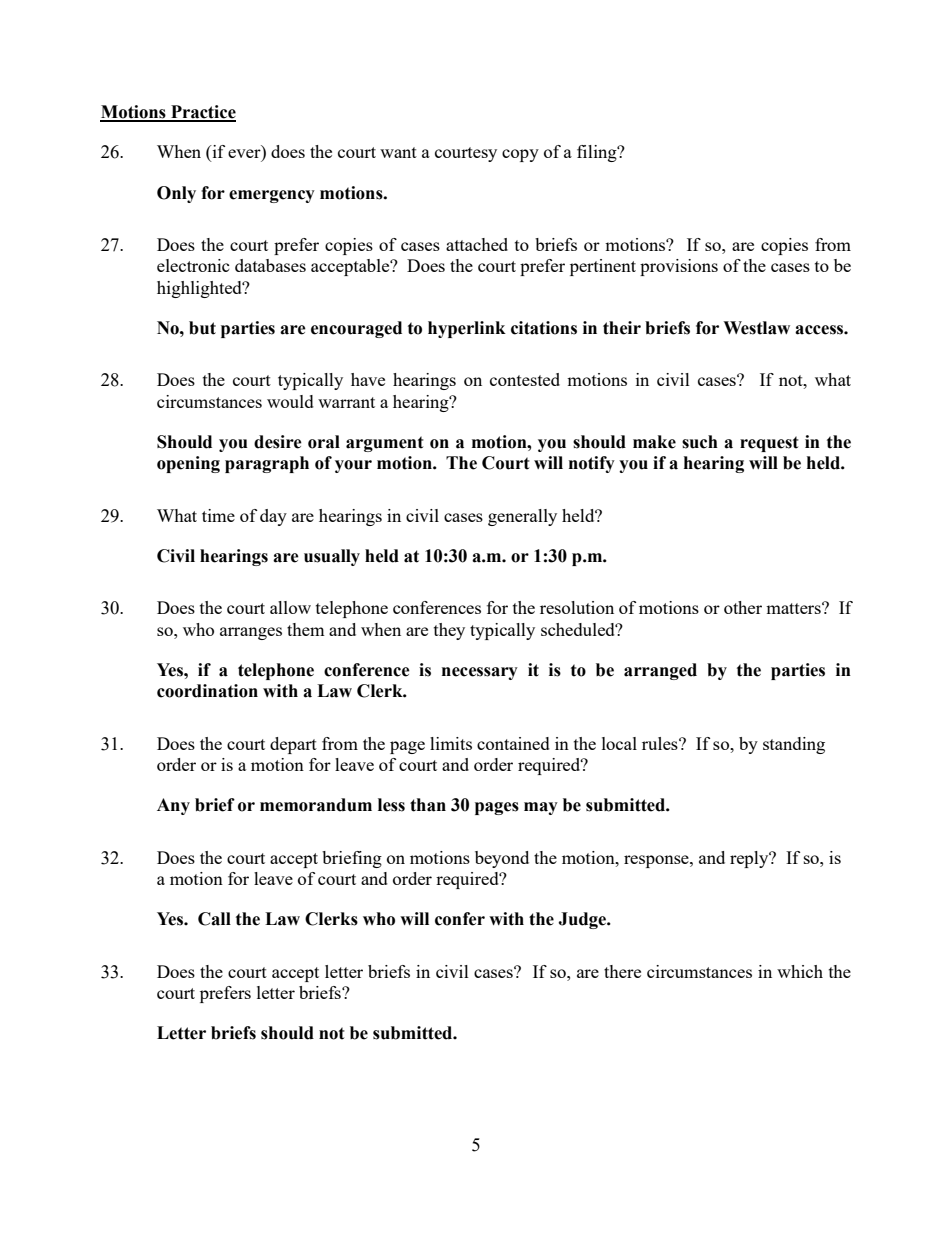 Image resolution: width=952 pixels, height=1233 pixels. Describe the element at coordinates (800, 971) in the document. I see `which` at that location.
